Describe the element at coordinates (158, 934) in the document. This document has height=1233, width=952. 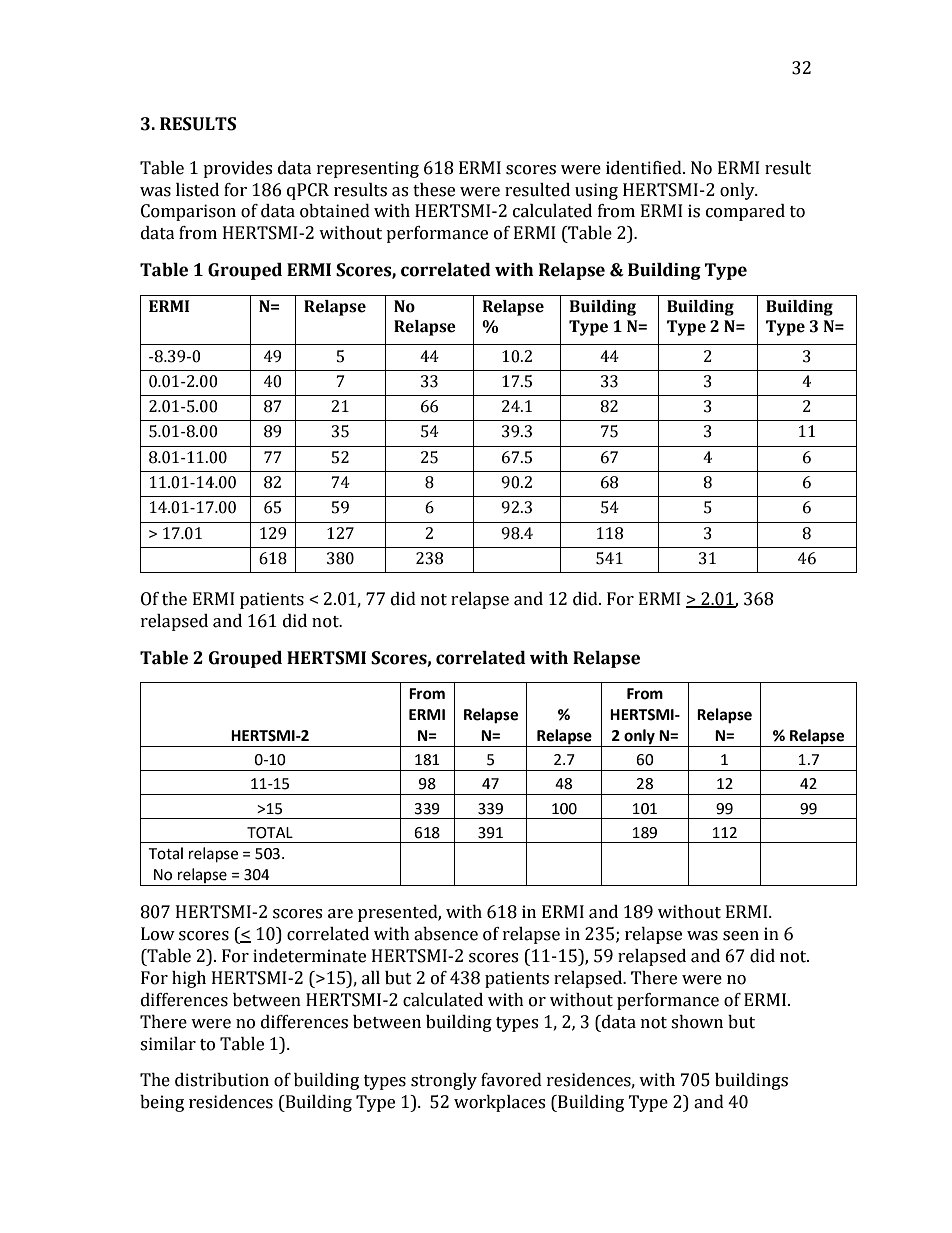
I see `Low` at that location.
